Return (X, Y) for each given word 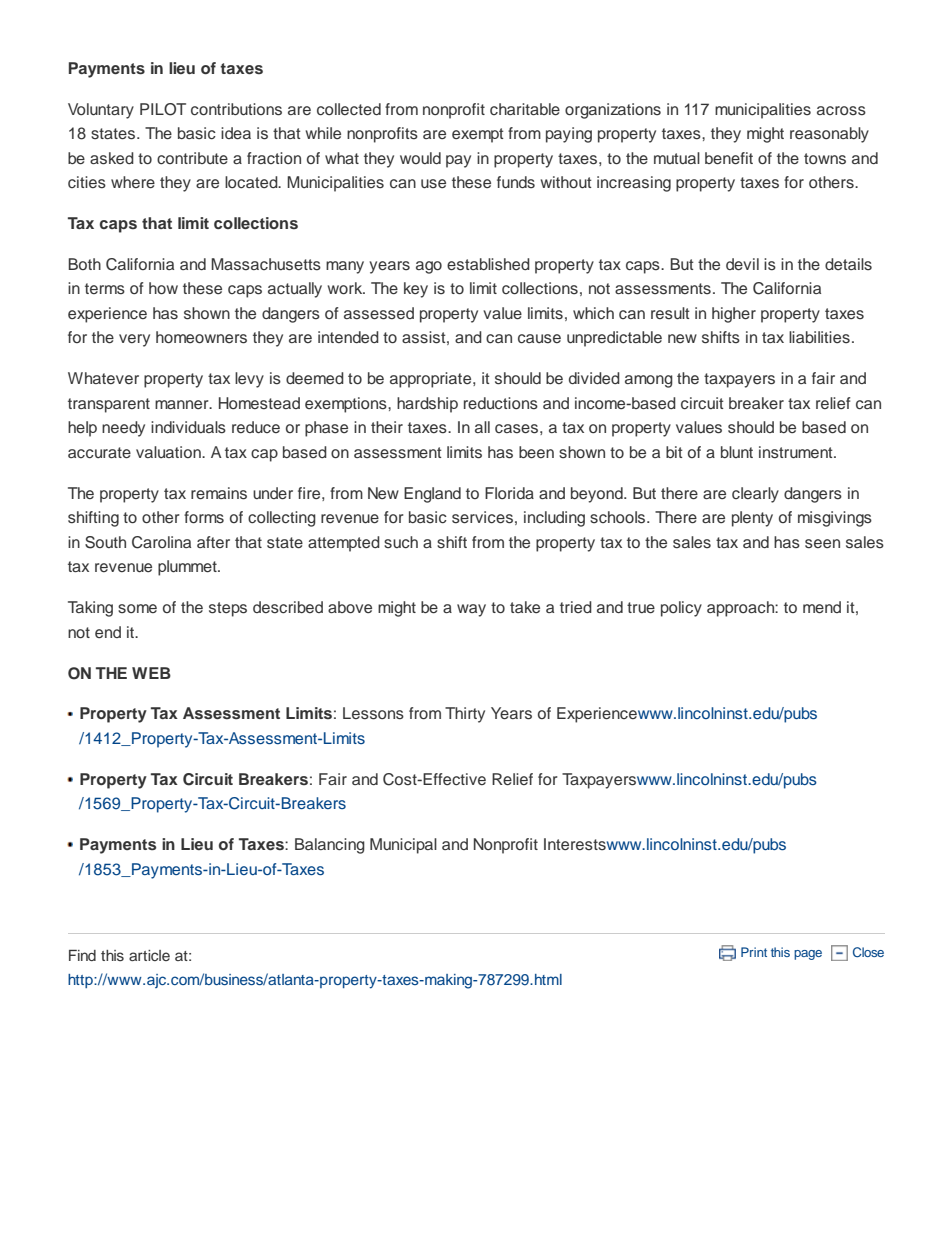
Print (754, 952)
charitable (525, 109)
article (149, 955)
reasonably (829, 135)
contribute (192, 158)
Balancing (330, 846)
